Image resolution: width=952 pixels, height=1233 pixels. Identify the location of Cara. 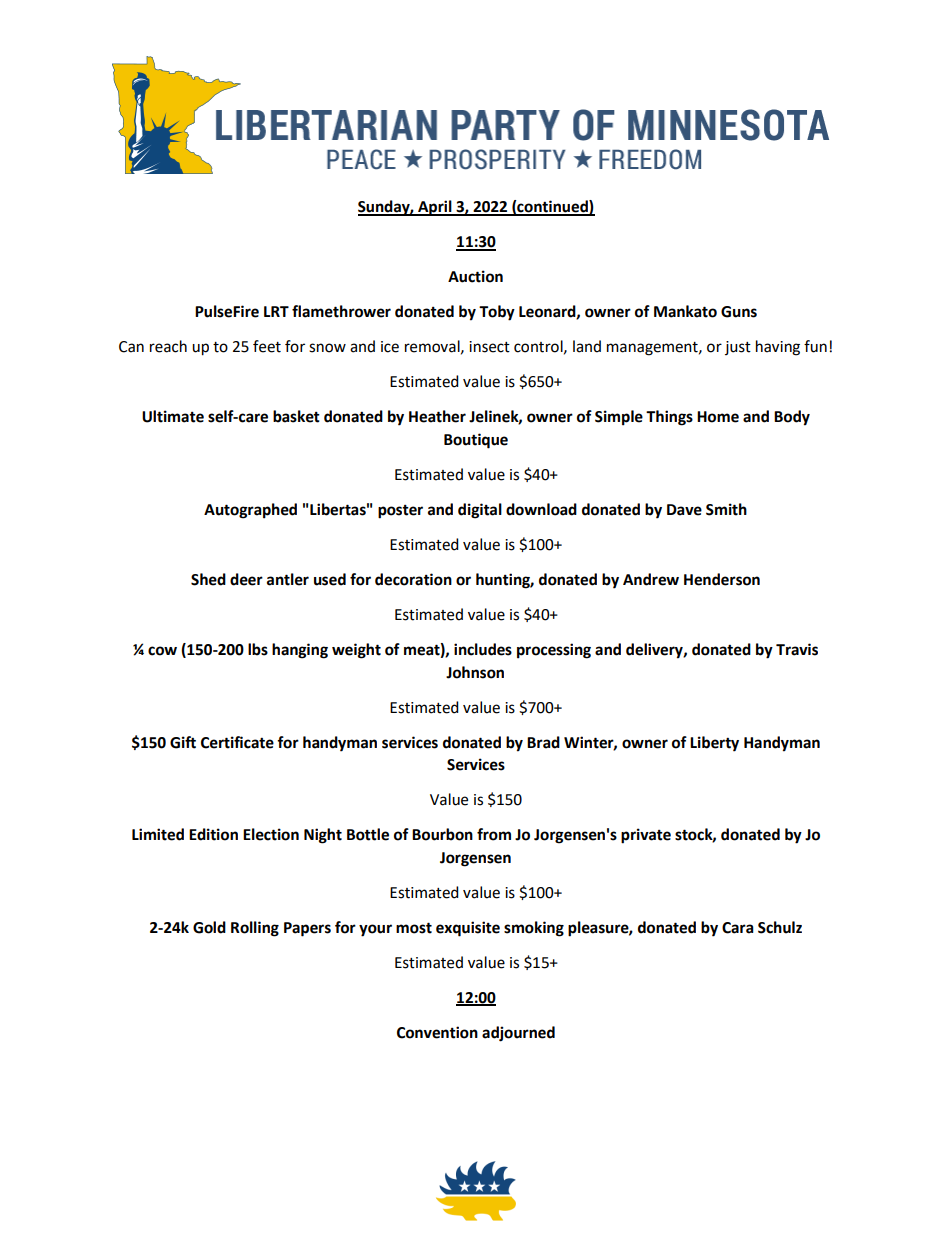
(738, 928).
